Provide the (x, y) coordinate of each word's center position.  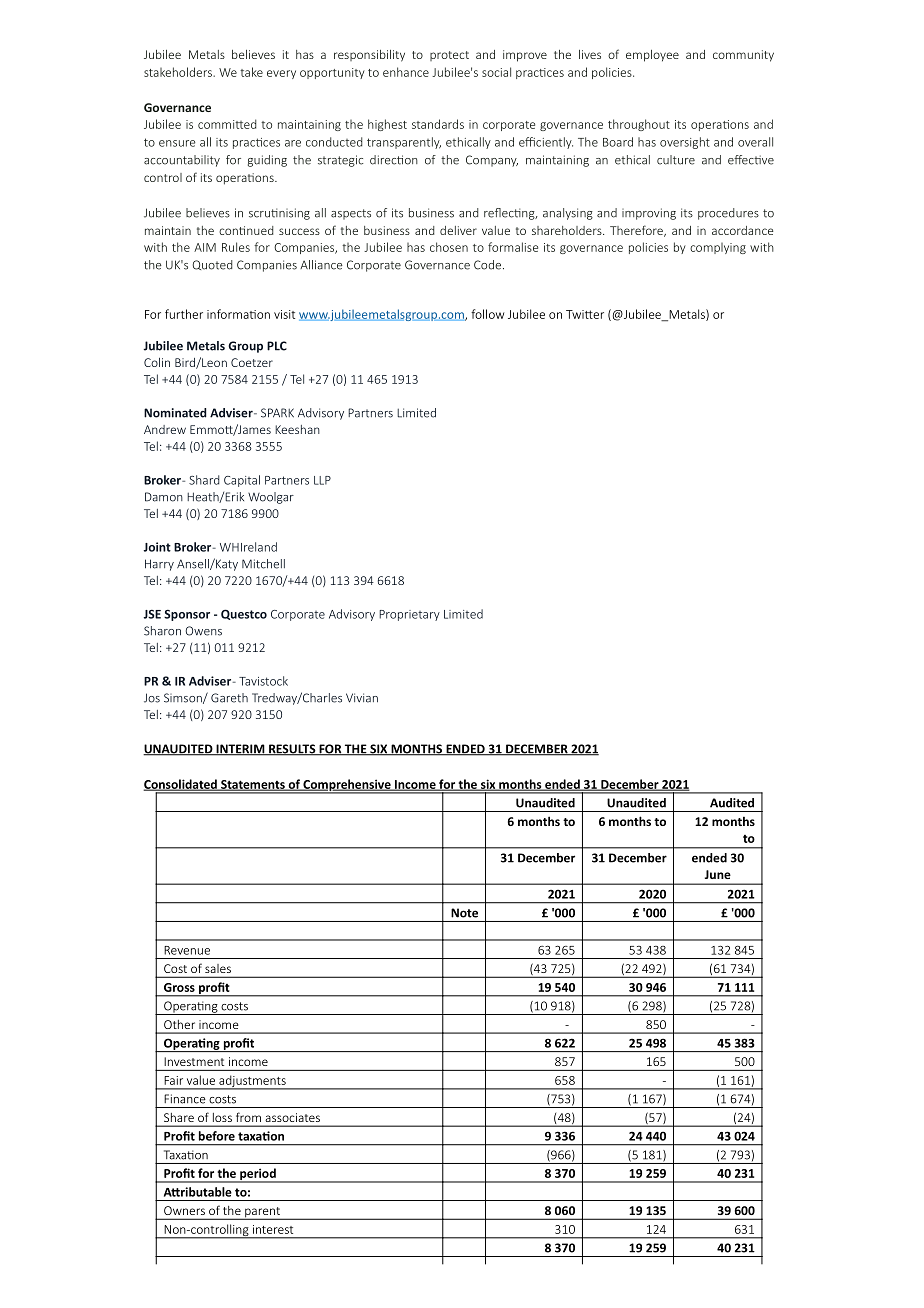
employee (652, 56)
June (718, 874)
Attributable (198, 1192)
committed (227, 124)
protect (449, 56)
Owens (204, 631)
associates (293, 1117)
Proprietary (409, 615)
